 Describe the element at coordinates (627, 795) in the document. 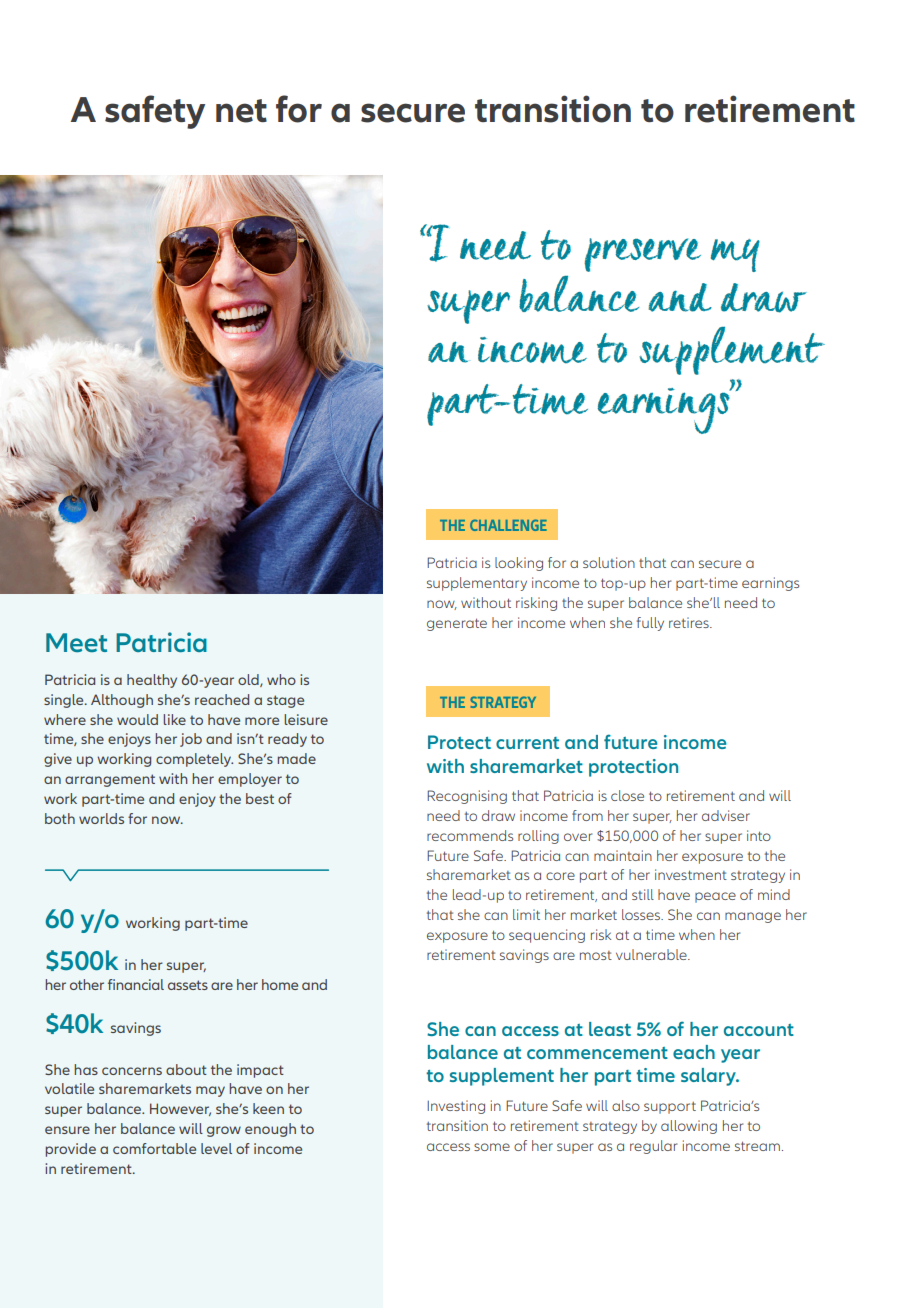

I see `close` at that location.
